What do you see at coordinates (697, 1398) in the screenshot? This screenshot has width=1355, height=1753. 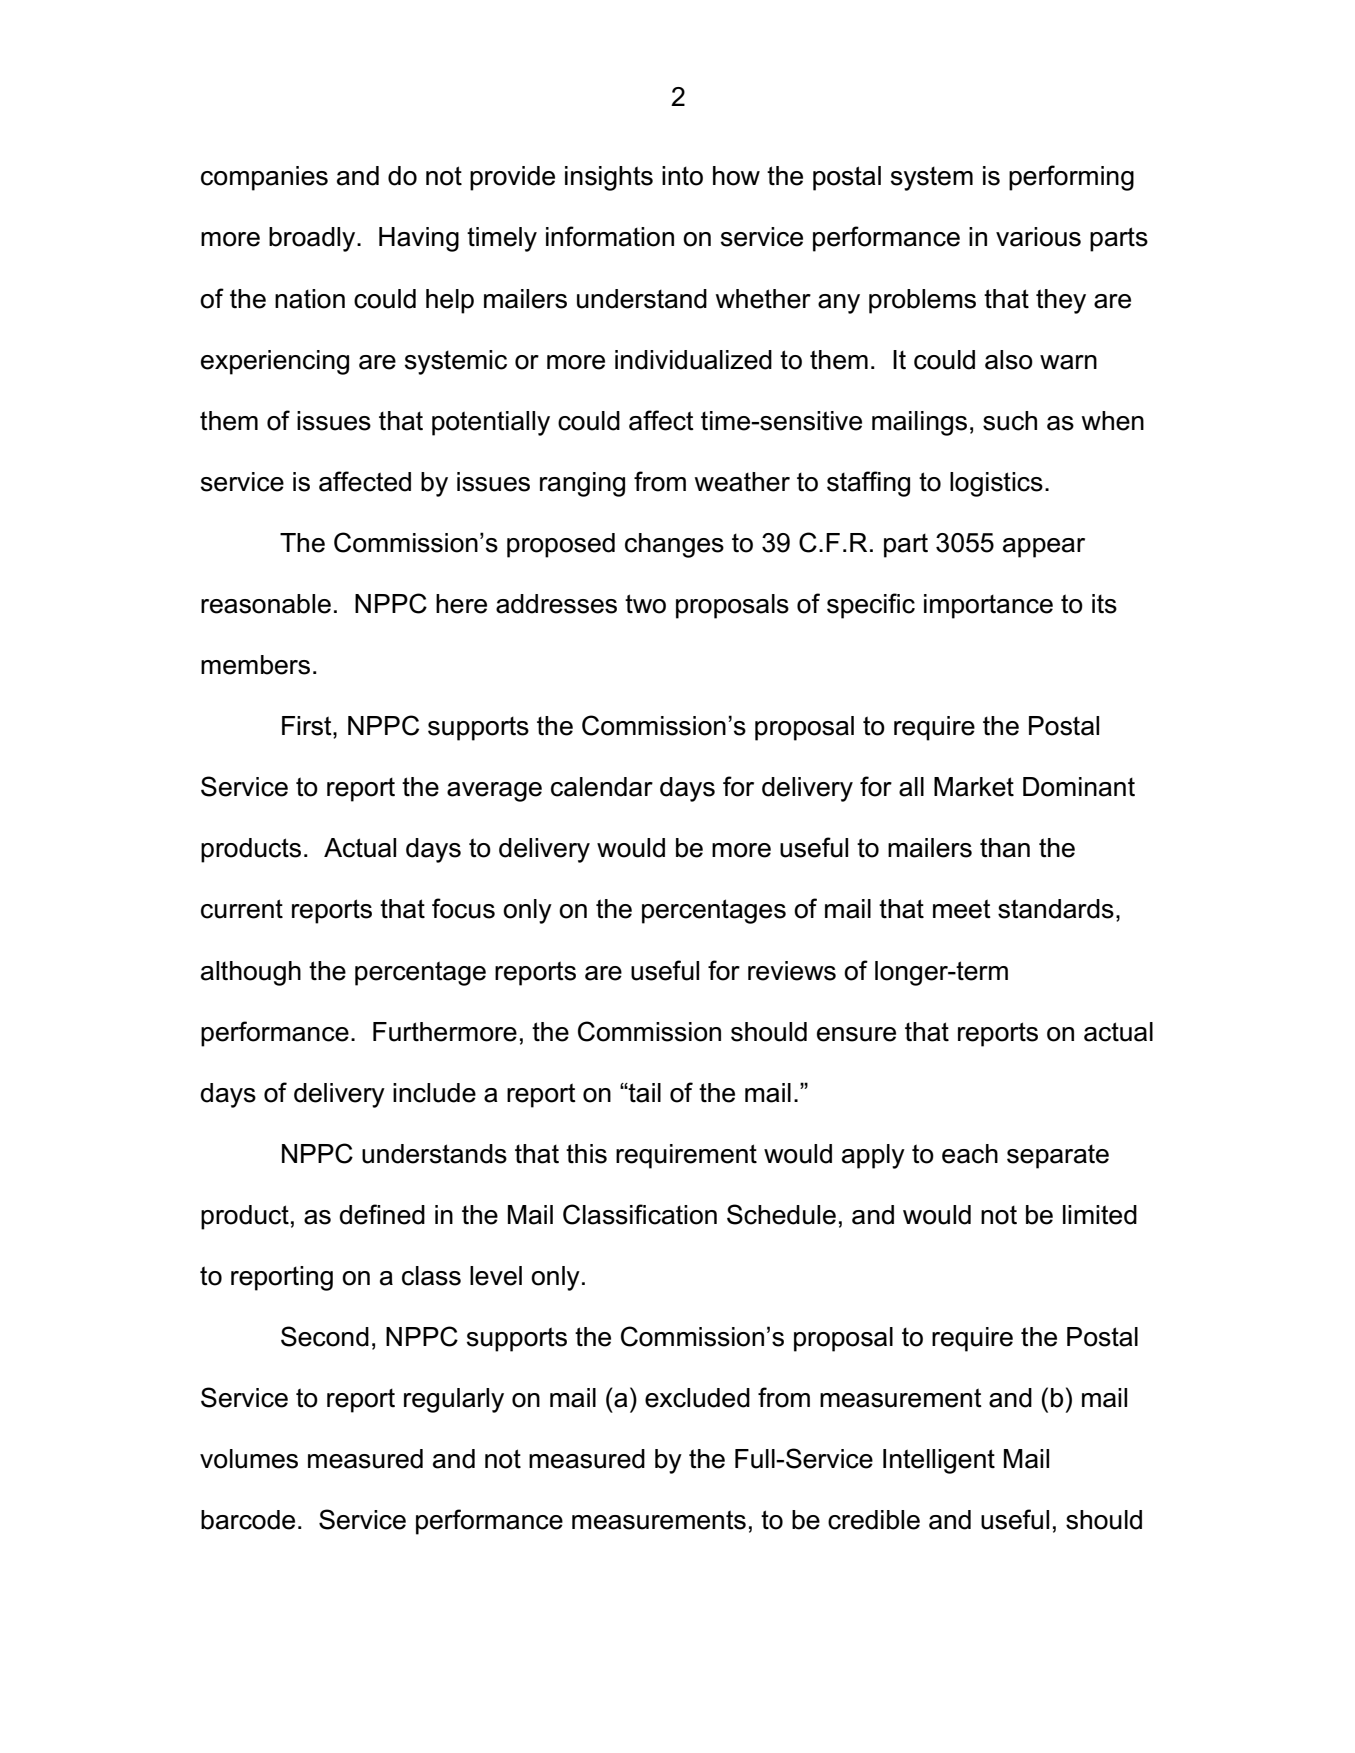 I see `excluded` at bounding box center [697, 1398].
